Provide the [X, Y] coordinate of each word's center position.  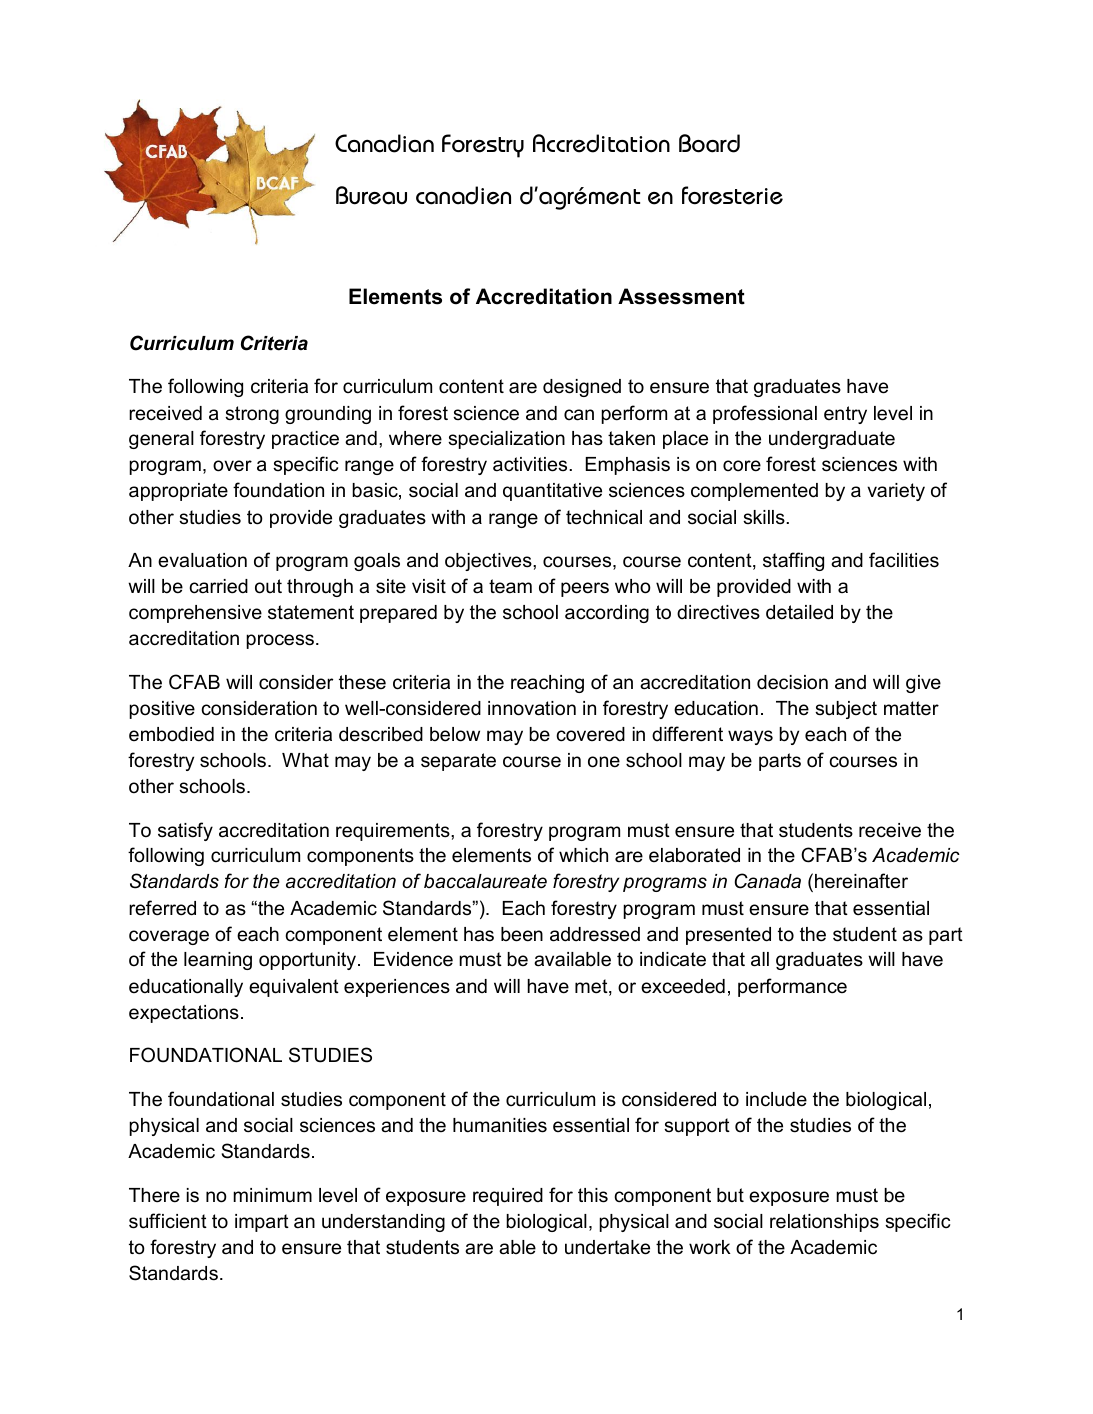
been [522, 934]
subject [846, 710]
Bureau [371, 195]
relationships [824, 1223]
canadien [463, 195]
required [508, 1197]
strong [252, 415]
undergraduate [832, 440]
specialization [506, 440]
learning [218, 961]
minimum [272, 1195]
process [280, 641]
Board [709, 143]
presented [728, 936]
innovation [532, 708]
